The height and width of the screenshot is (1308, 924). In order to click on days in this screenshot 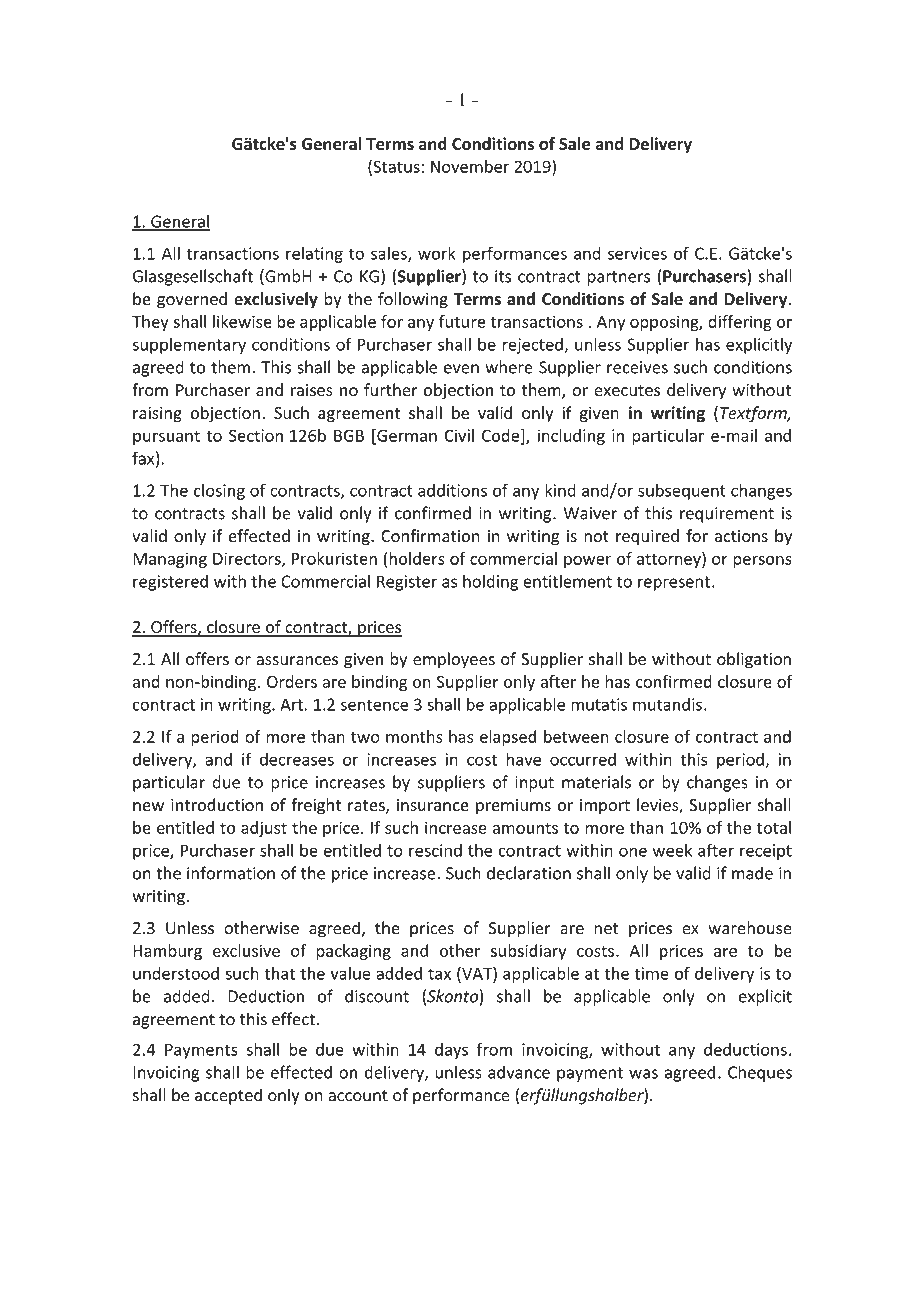, I will do `click(451, 1051)`.
